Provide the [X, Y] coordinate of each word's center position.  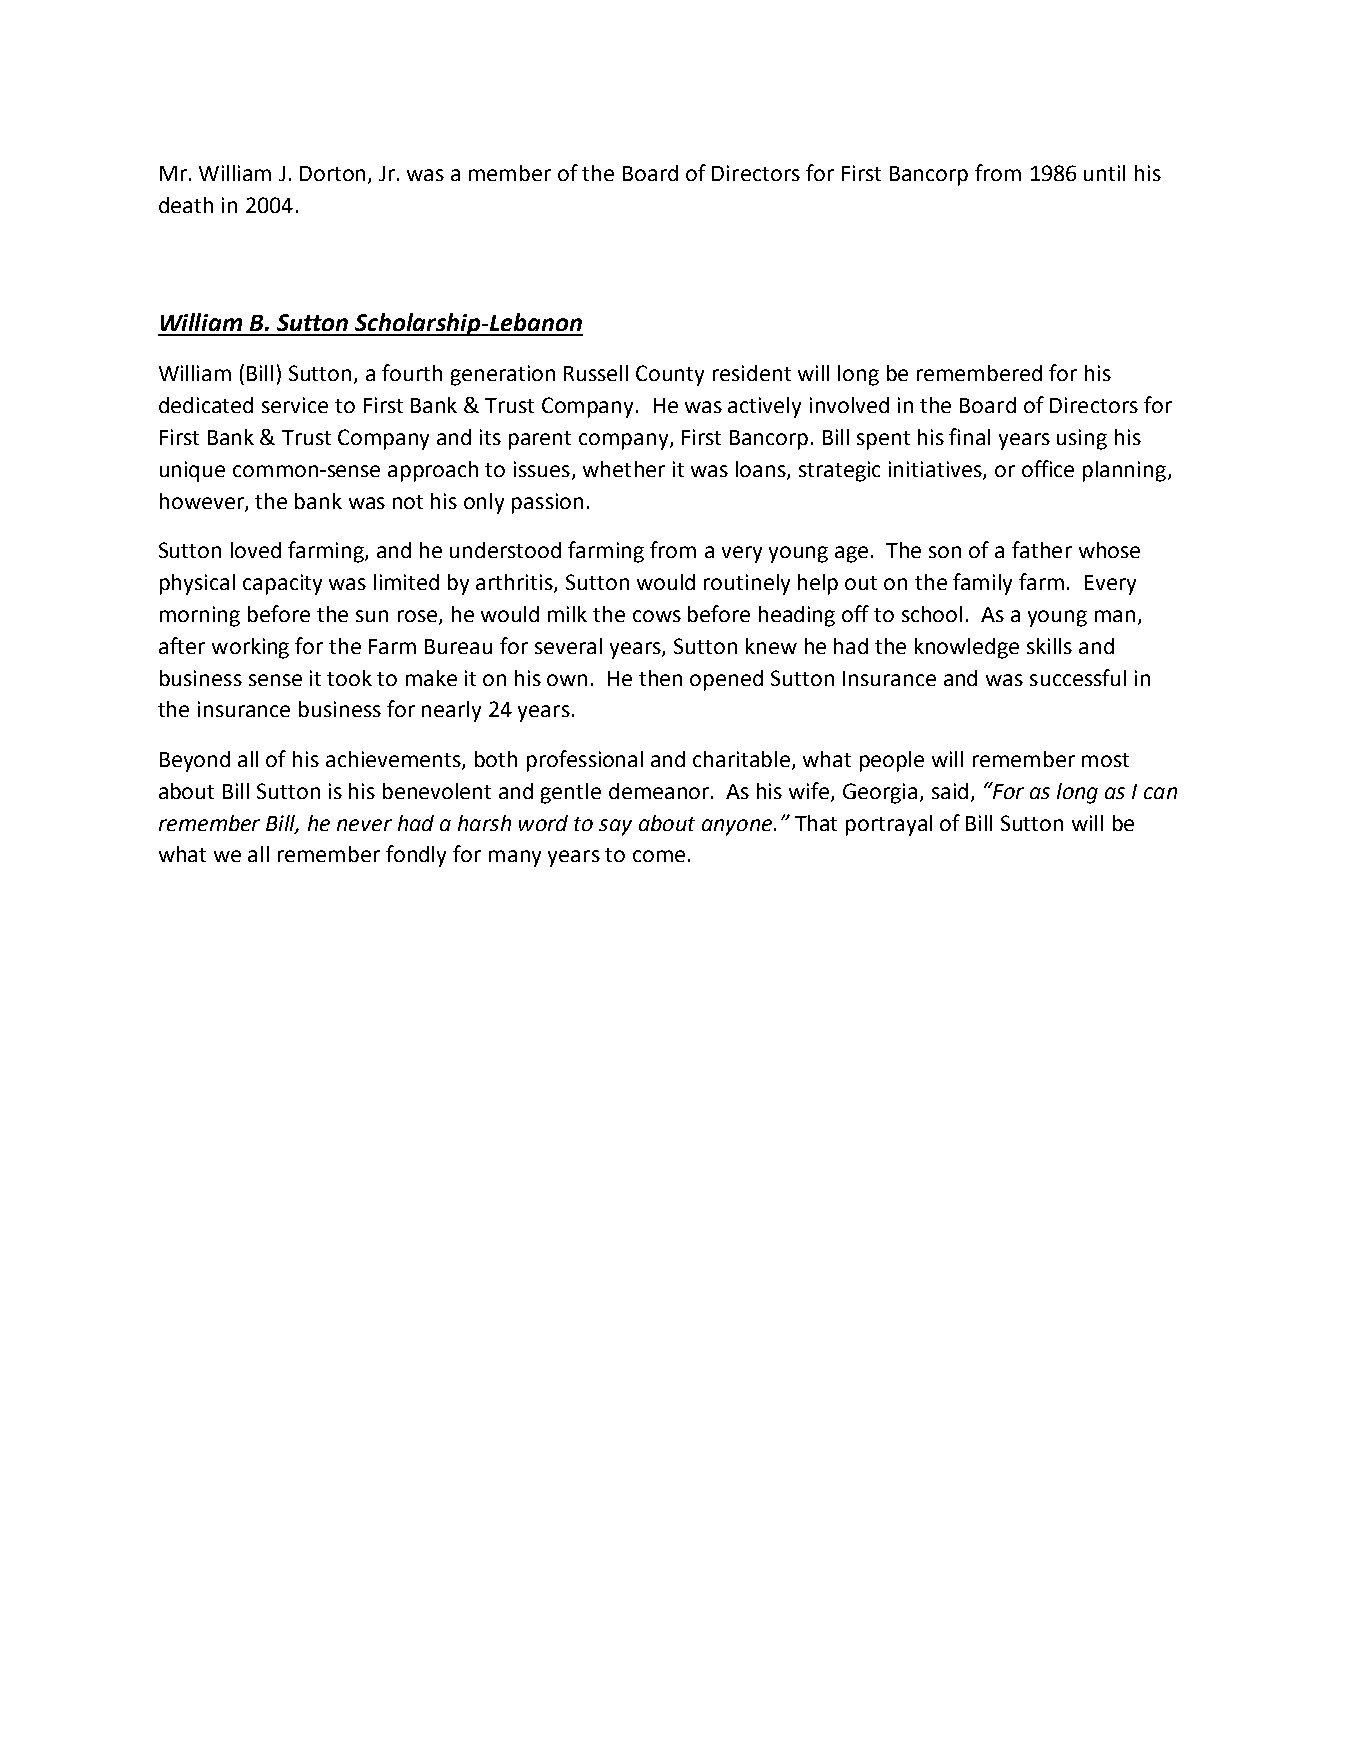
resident [752, 373]
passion [547, 503]
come [659, 856]
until [1104, 173]
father [1042, 549]
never [364, 825]
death [186, 205]
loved [256, 550]
